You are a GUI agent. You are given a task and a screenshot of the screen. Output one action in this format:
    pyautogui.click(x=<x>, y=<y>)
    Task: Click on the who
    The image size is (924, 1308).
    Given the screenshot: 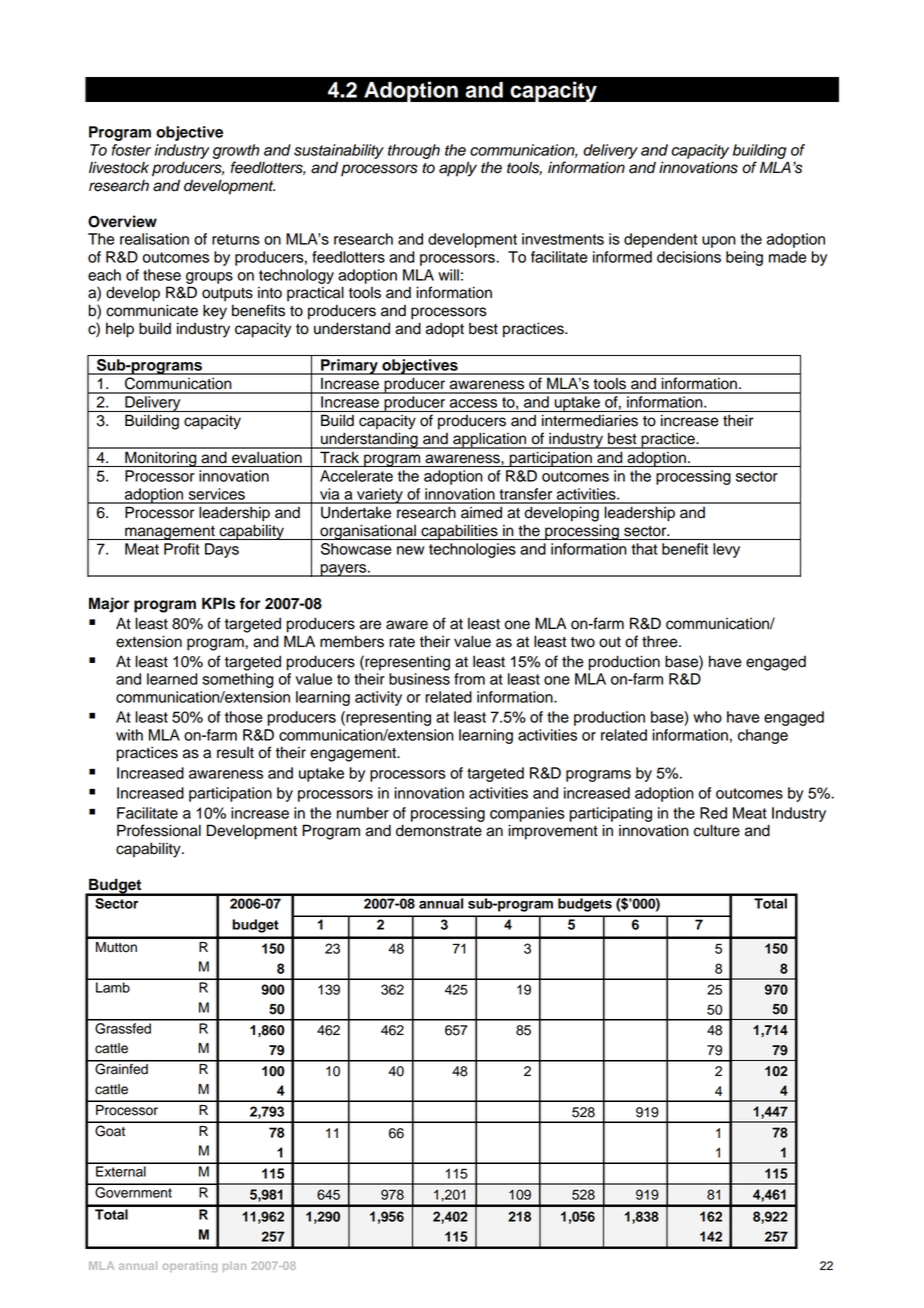 What is the action you would take?
    pyautogui.click(x=707, y=717)
